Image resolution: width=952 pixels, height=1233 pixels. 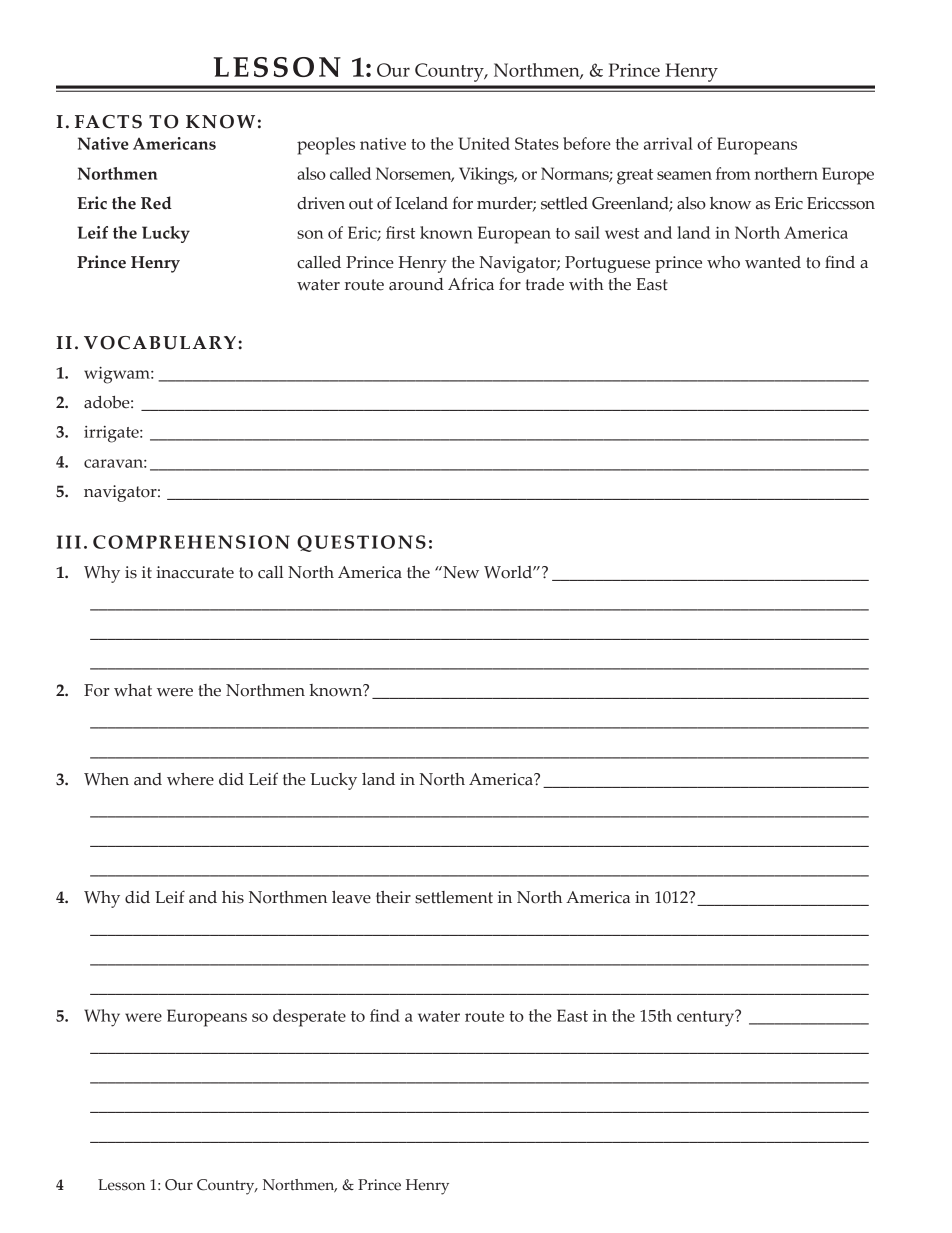 What do you see at coordinates (108, 122) in the screenshot?
I see `Facts` at bounding box center [108, 122].
